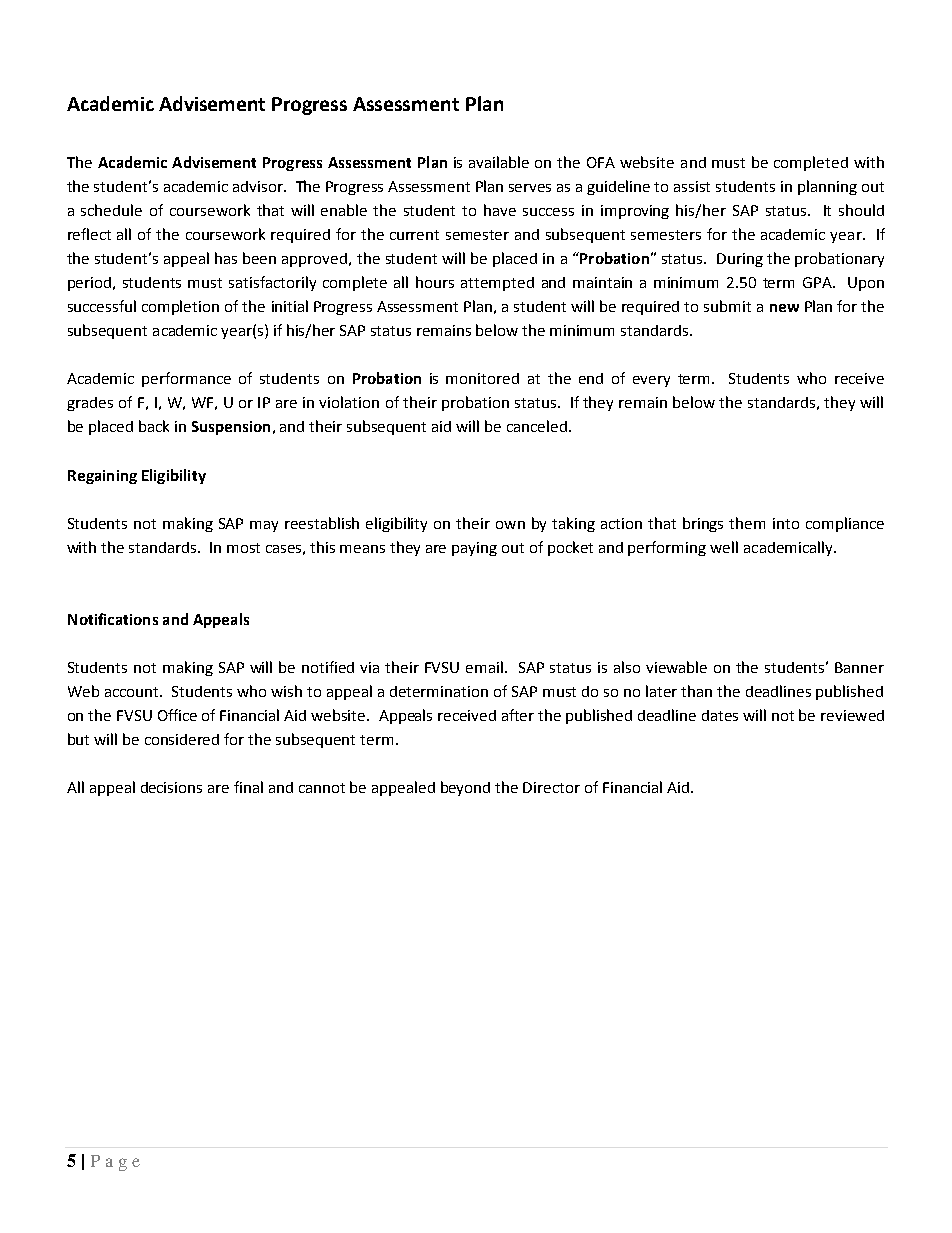  I want to click on available, so click(499, 162).
